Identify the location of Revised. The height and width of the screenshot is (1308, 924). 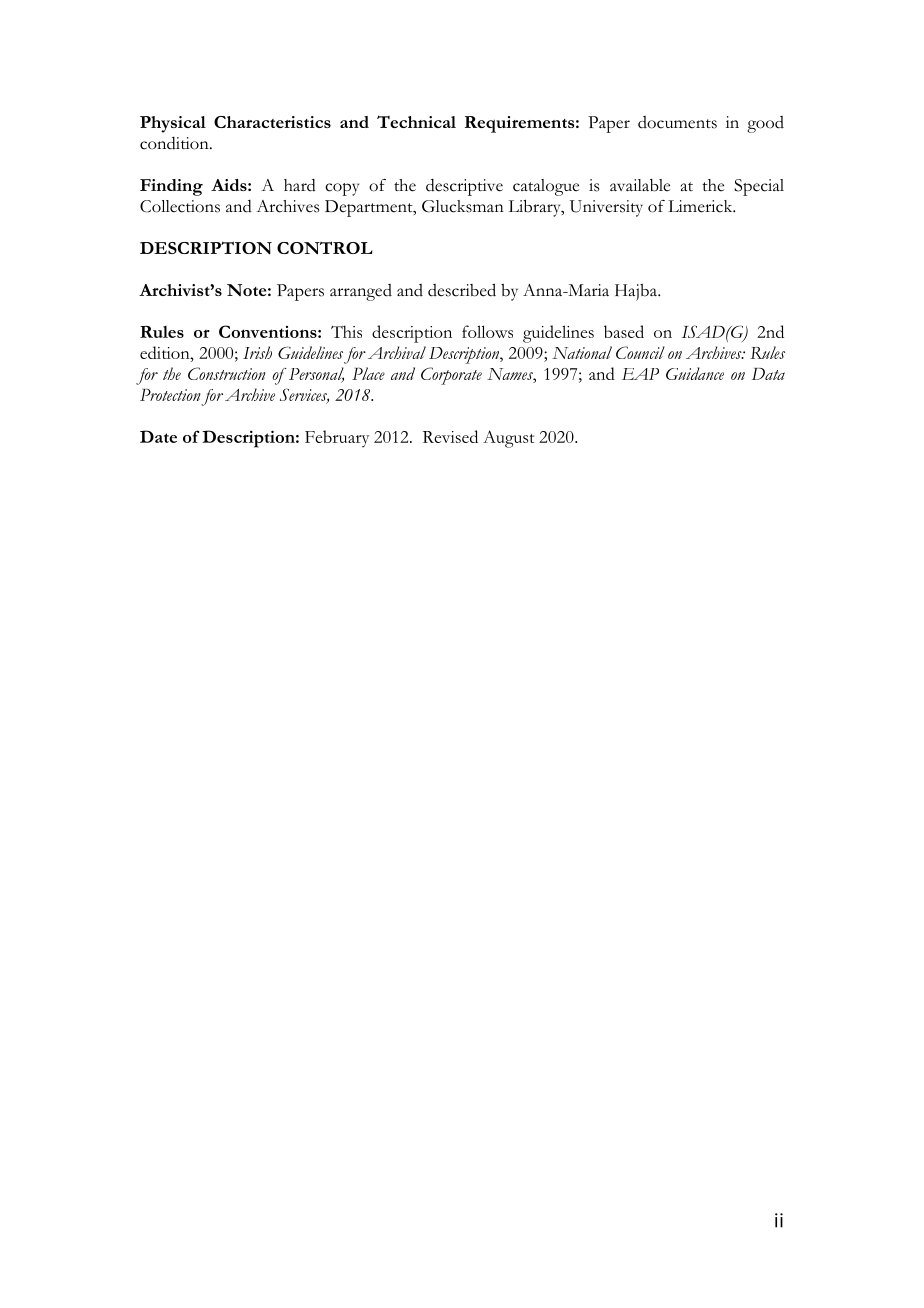
(450, 436).
